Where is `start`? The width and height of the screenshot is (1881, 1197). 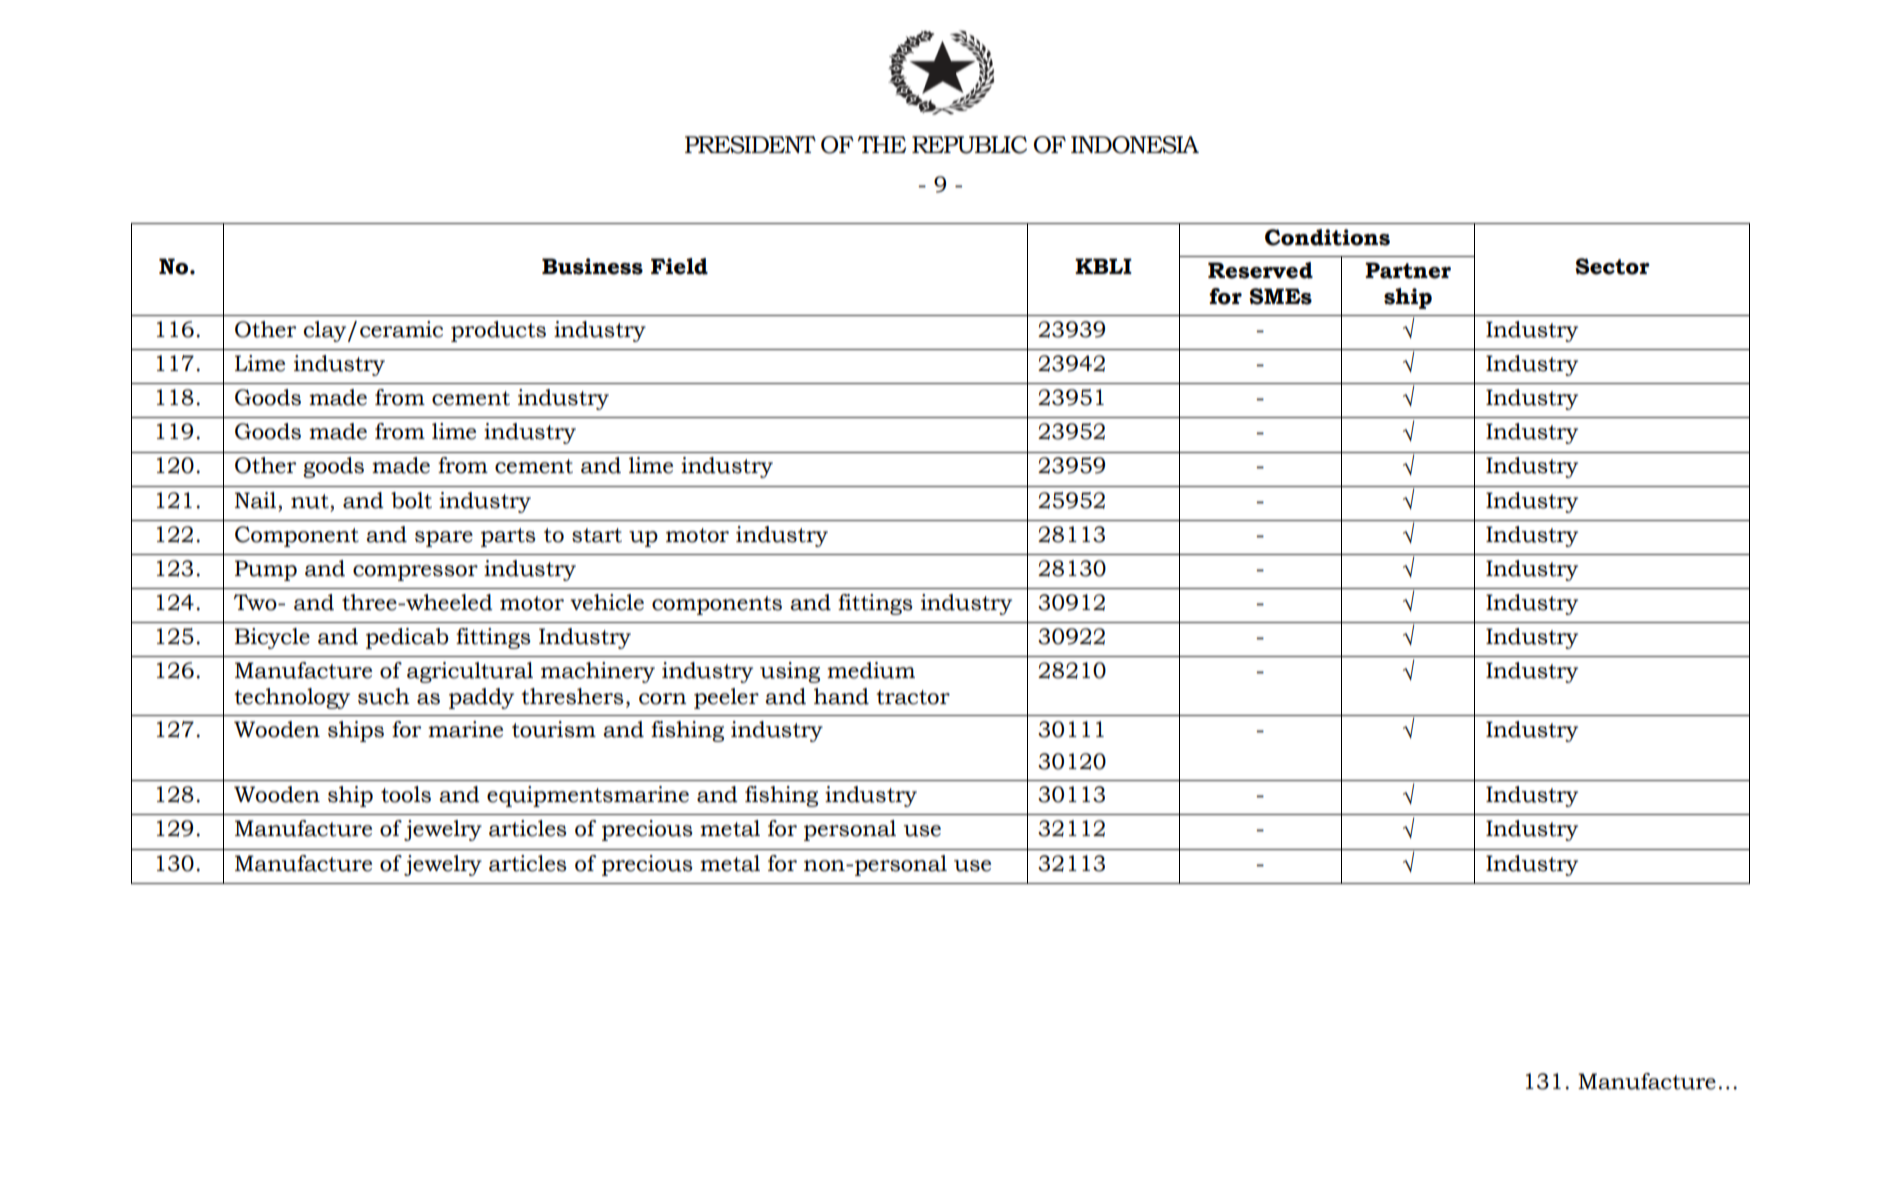
start is located at coordinates (597, 535).
